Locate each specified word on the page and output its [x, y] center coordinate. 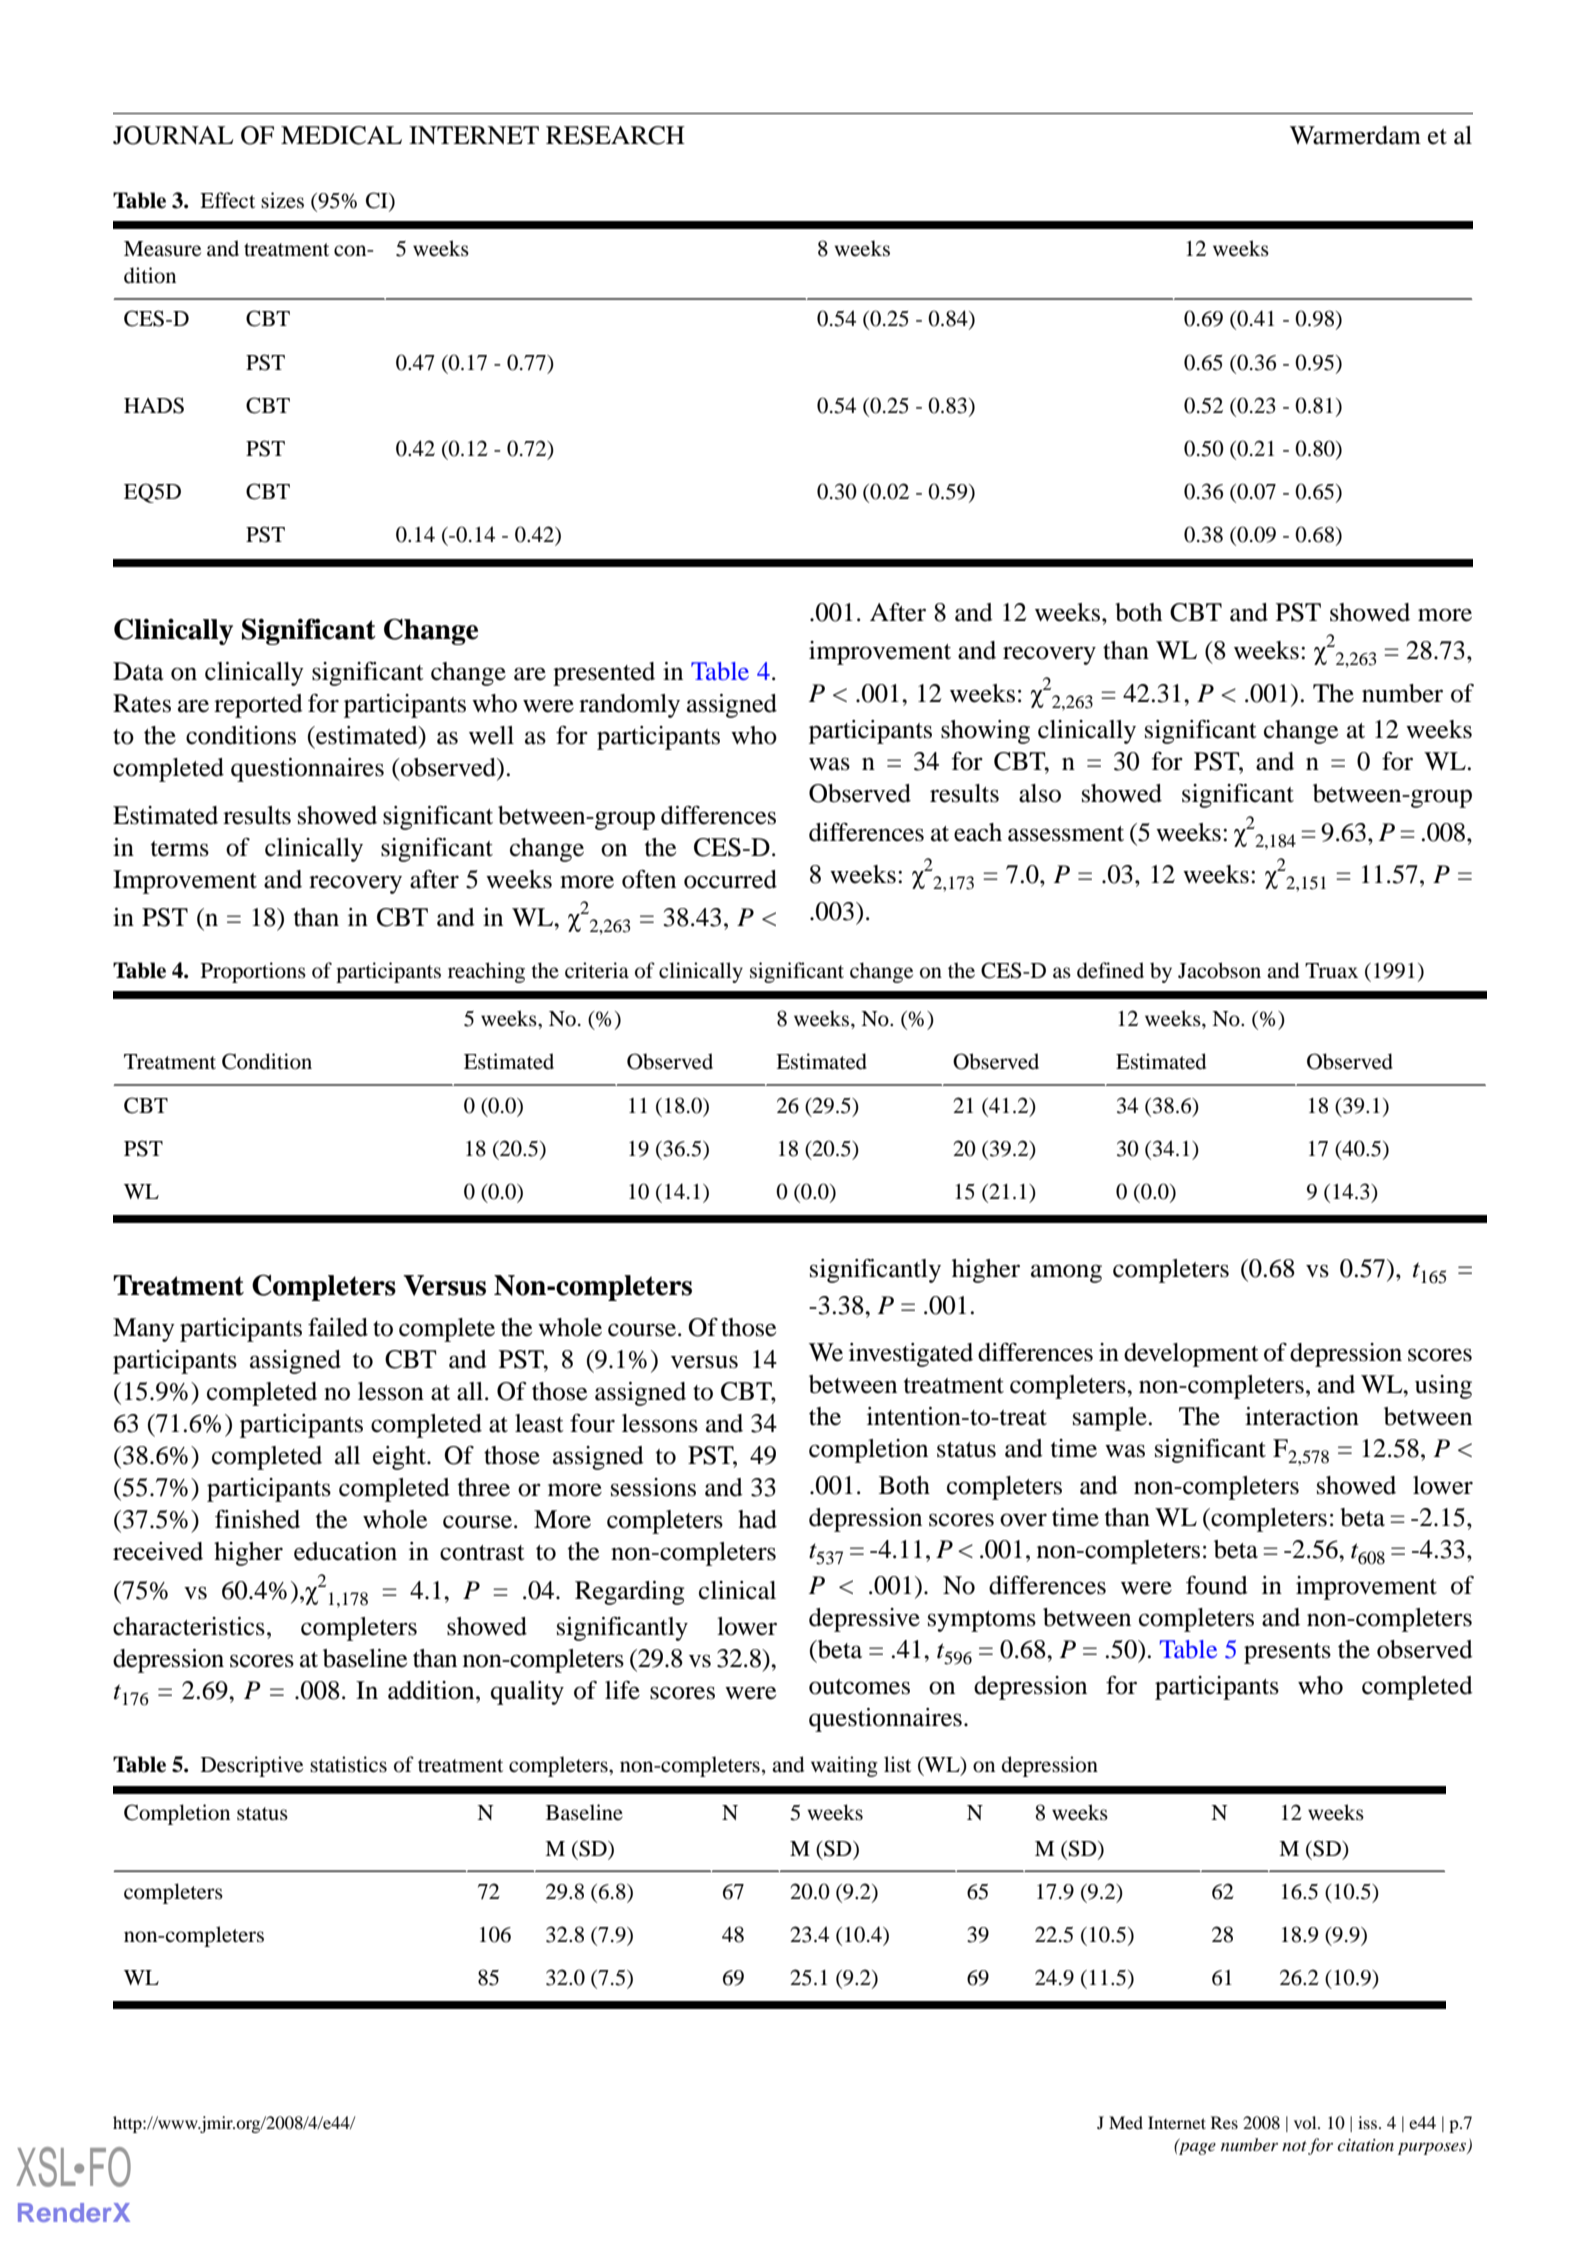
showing [985, 732]
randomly [629, 706]
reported [258, 706]
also [1040, 793]
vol [1306, 2122]
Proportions [253, 972]
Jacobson [1219, 970]
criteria [597, 970]
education [345, 1551]
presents [1287, 1653]
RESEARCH [615, 135]
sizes [282, 200]
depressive [864, 1620]
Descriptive [252, 1766]
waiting [844, 1766]
